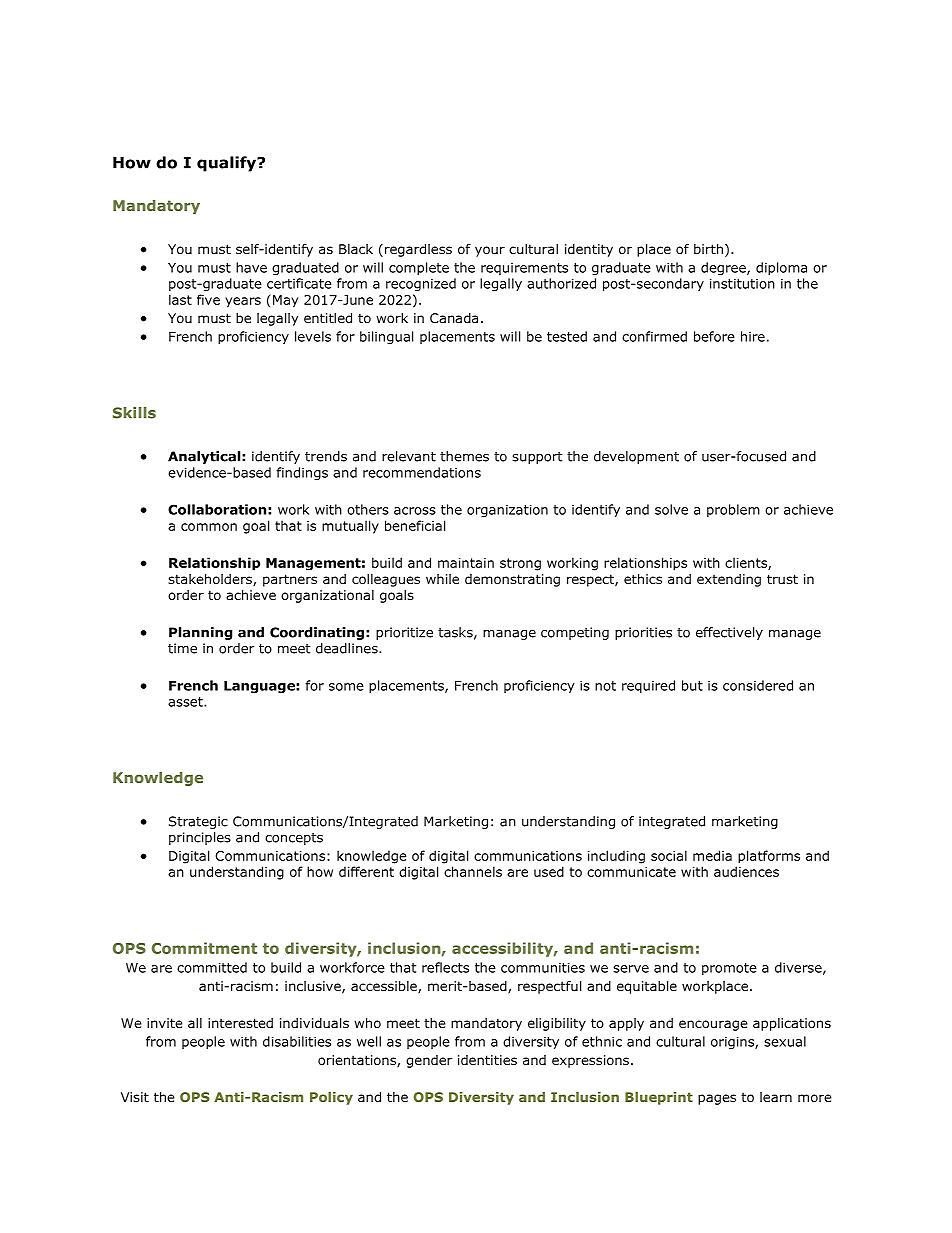 The image size is (952, 1233). What do you see at coordinates (228, 164) in the screenshot?
I see `qualify` at bounding box center [228, 164].
